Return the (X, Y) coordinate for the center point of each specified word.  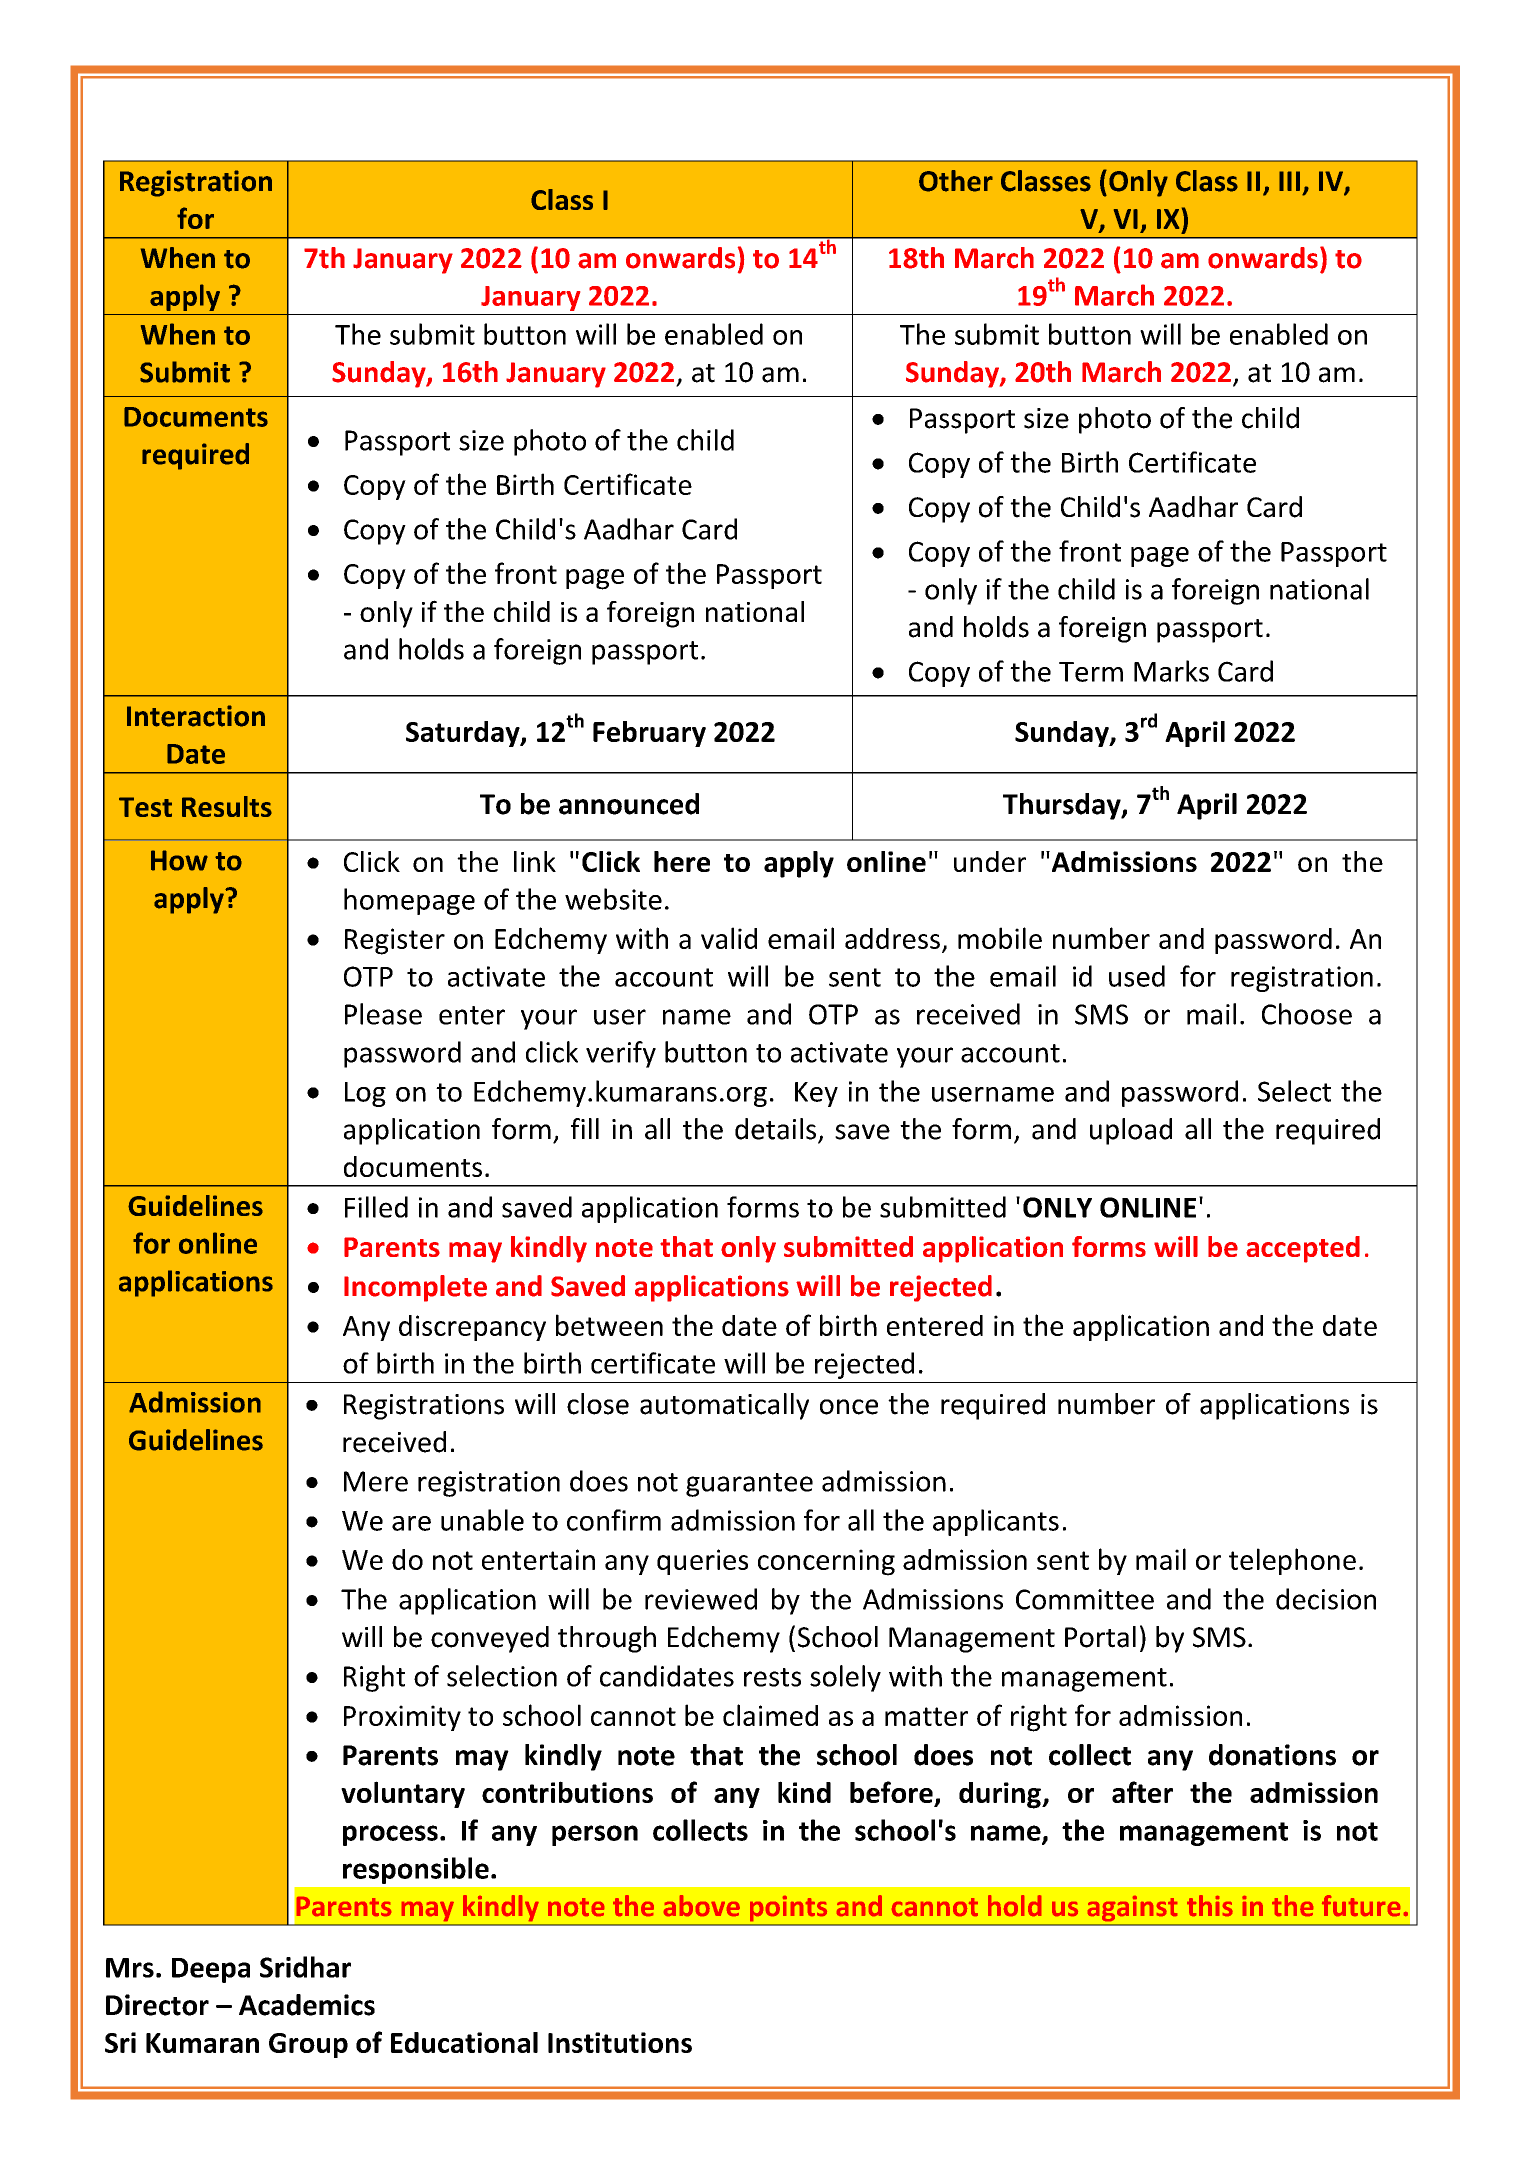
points (788, 1908)
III (1289, 181)
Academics (307, 2005)
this (1210, 1905)
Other (956, 181)
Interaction (196, 716)
